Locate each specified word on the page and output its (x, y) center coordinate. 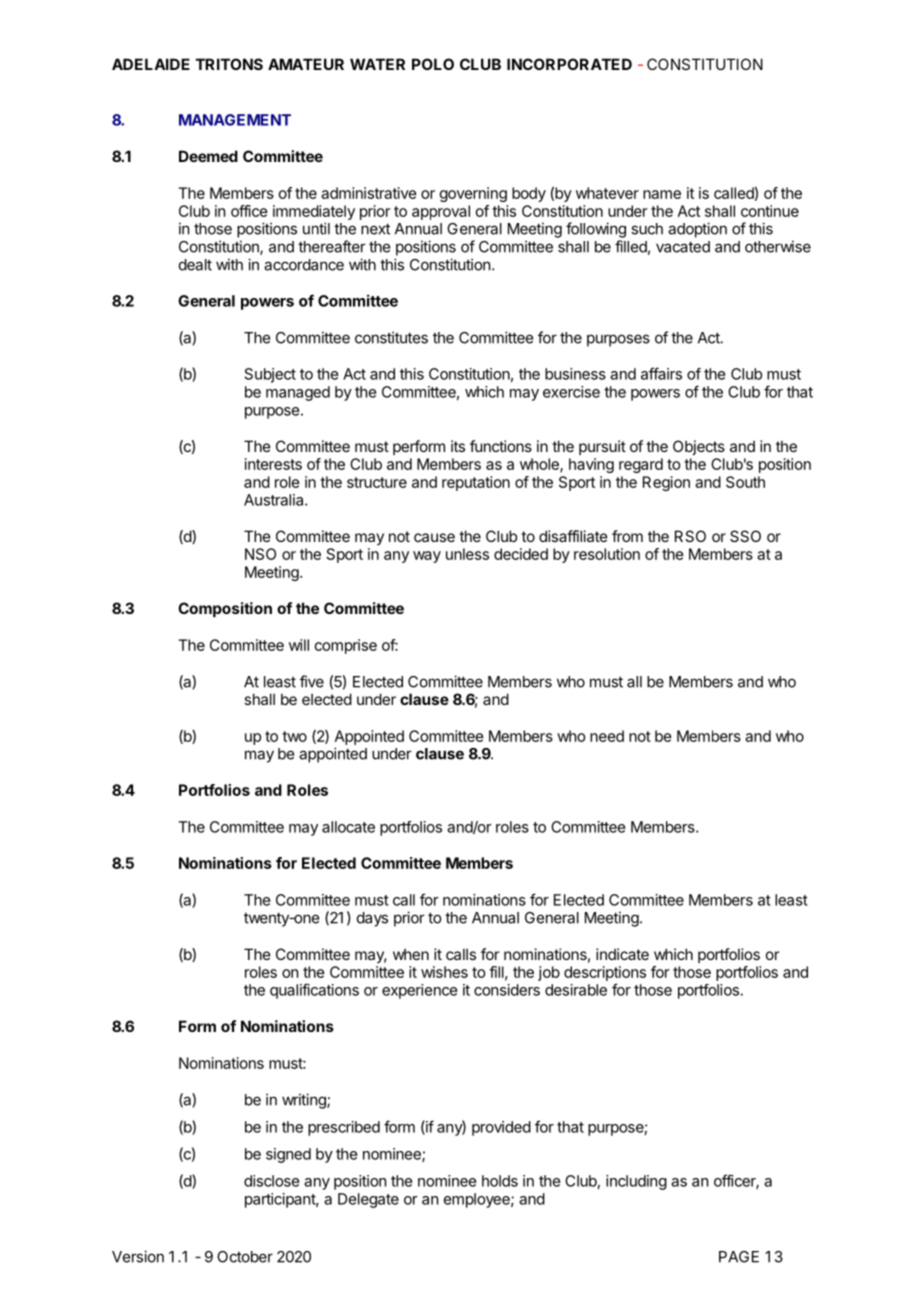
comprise (346, 646)
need (607, 736)
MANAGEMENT (235, 120)
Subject (270, 375)
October (245, 1257)
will (299, 645)
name (662, 194)
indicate (622, 954)
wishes (444, 972)
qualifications (314, 991)
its (458, 446)
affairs (661, 373)
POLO (433, 64)
